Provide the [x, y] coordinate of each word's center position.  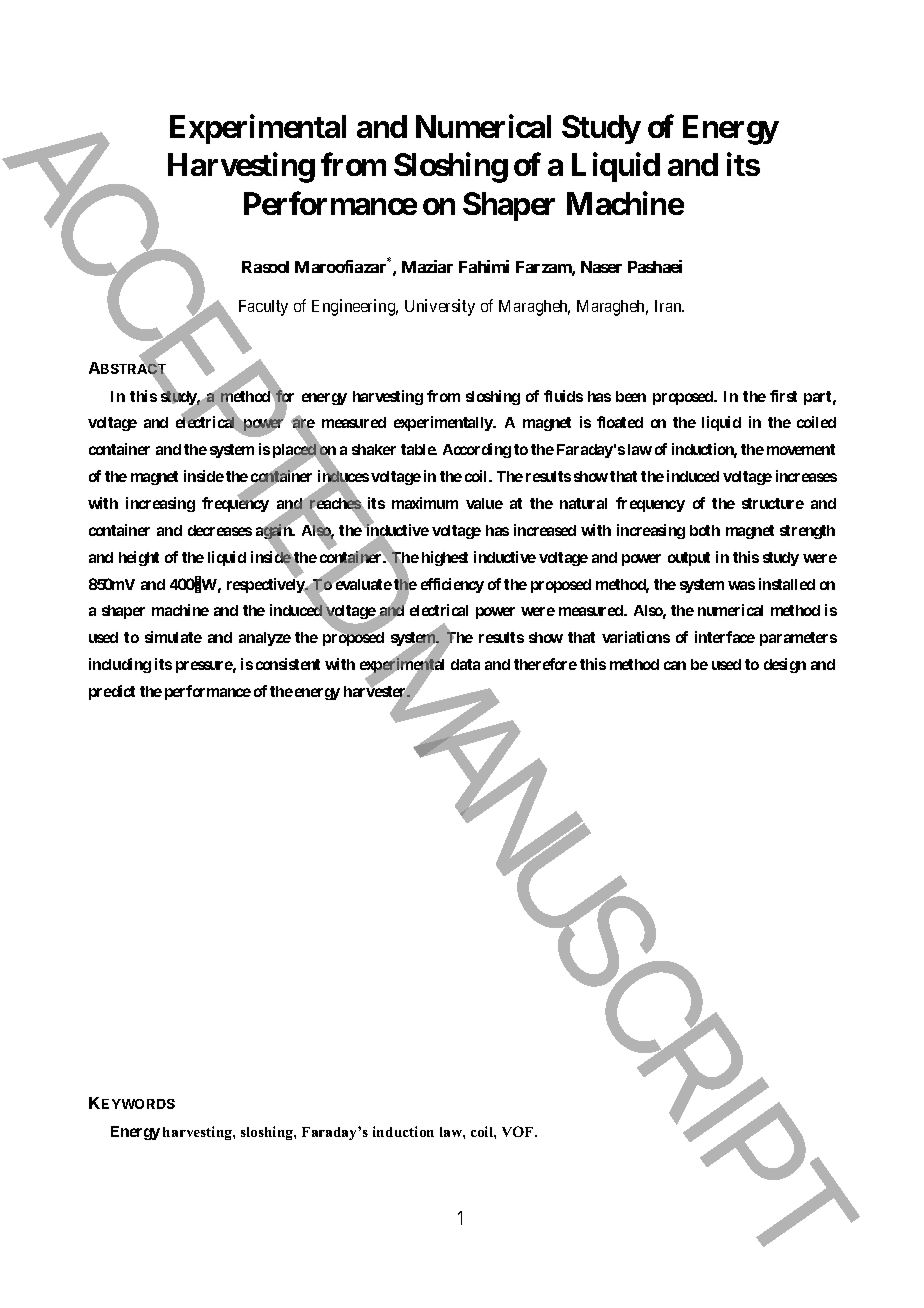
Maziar [427, 266]
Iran [669, 306]
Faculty [263, 308]
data [465, 664]
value [484, 503]
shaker [374, 449]
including [120, 665]
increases [806, 476]
